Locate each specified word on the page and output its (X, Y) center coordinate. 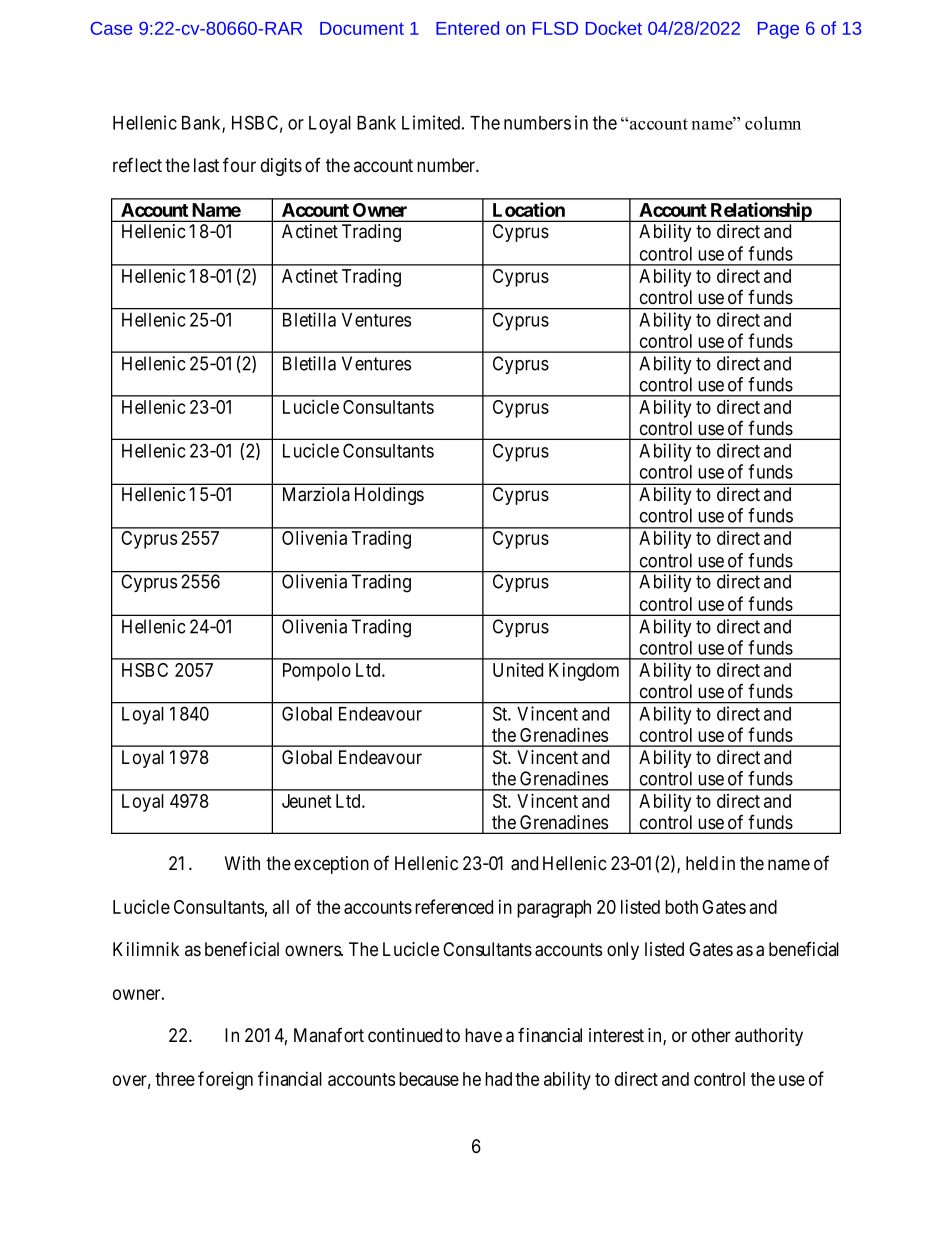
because (429, 1079)
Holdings (389, 496)
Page (778, 30)
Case (111, 28)
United (518, 669)
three (175, 1079)
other (711, 1035)
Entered (467, 28)
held (702, 863)
